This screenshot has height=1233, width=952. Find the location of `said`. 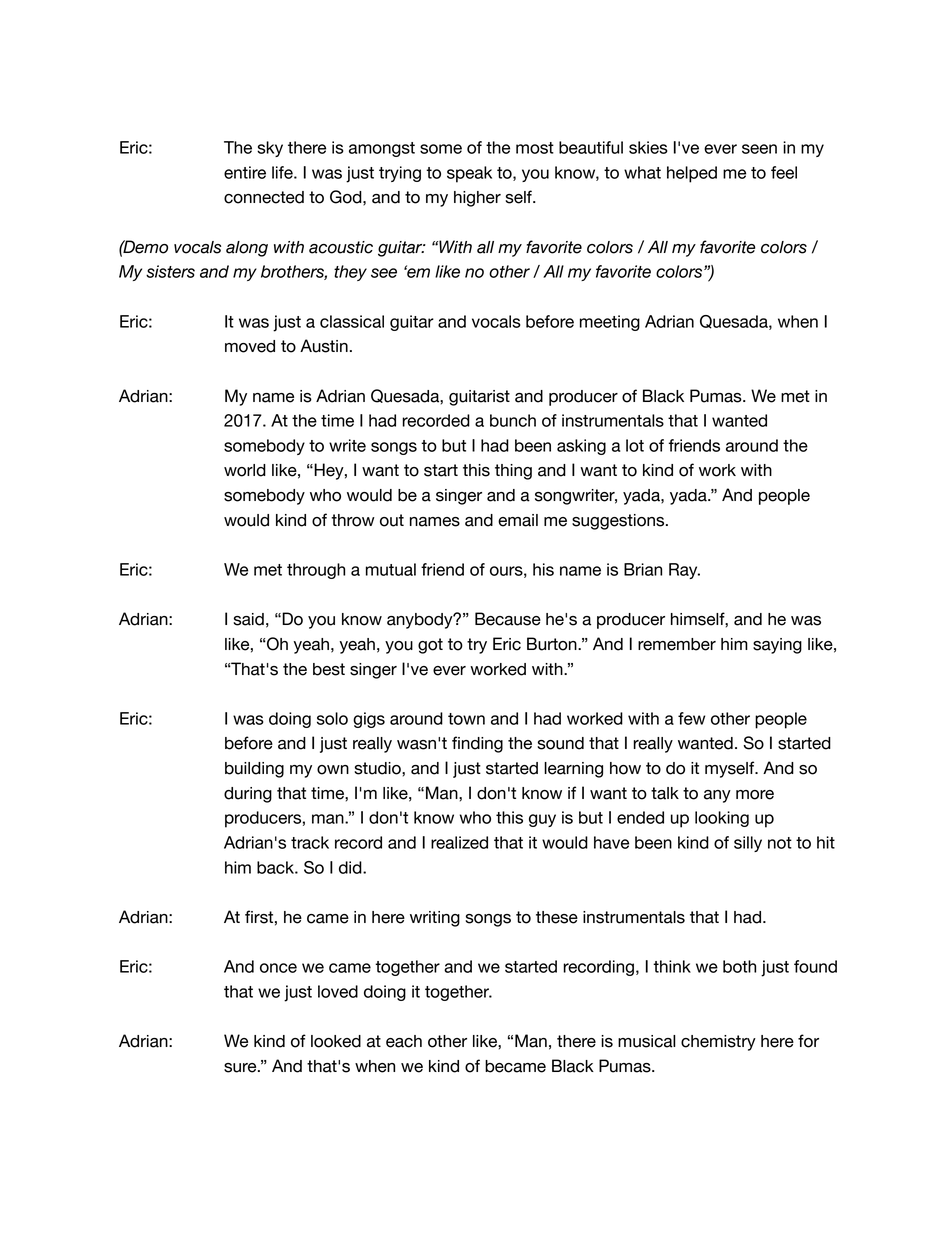

said is located at coordinates (248, 619).
